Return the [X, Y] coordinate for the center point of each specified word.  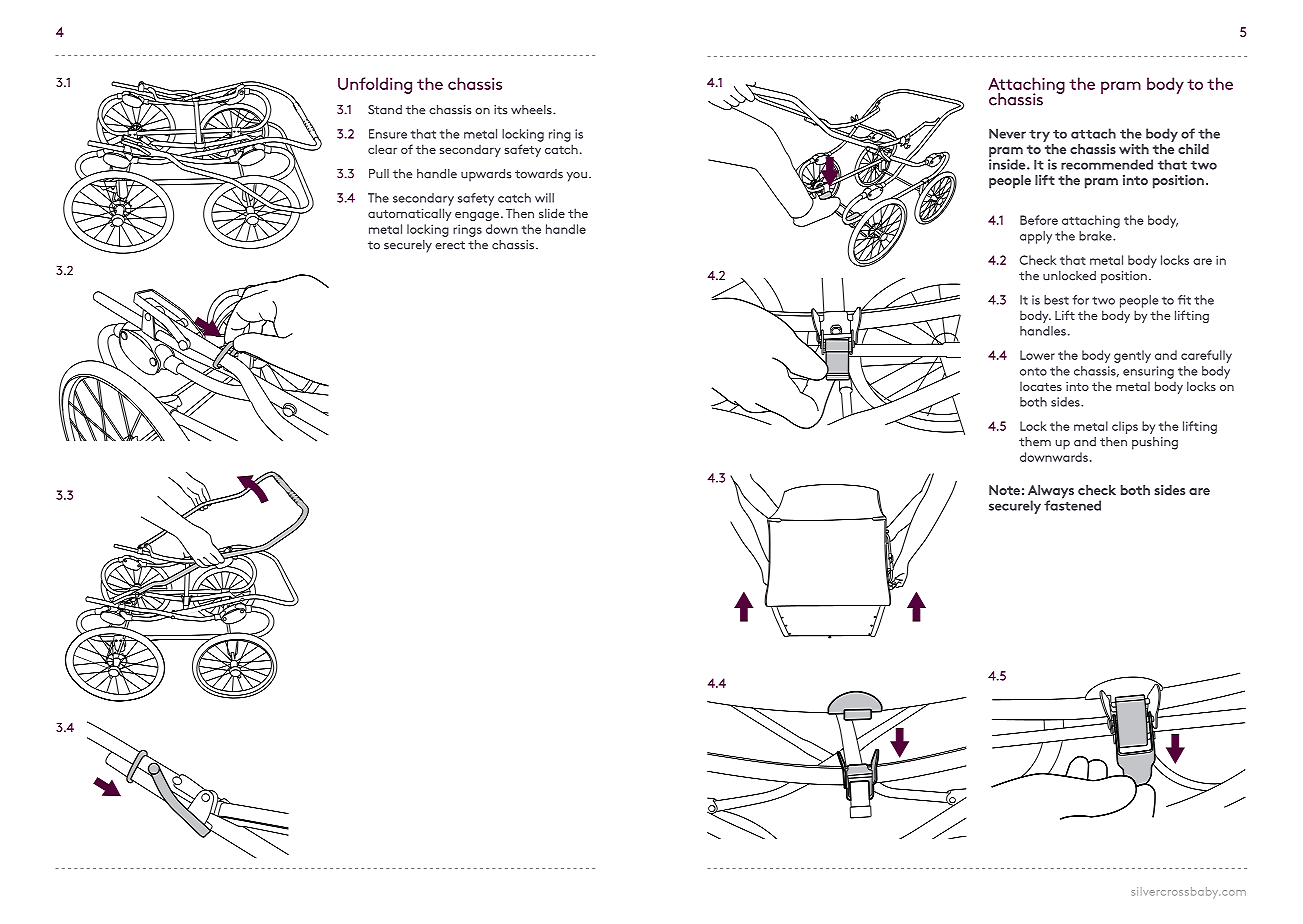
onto [1033, 371]
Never [1007, 133]
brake [1096, 236]
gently [1132, 356]
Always [1051, 493]
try [1039, 136]
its [501, 110]
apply [1036, 237]
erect [450, 245]
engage [478, 216]
